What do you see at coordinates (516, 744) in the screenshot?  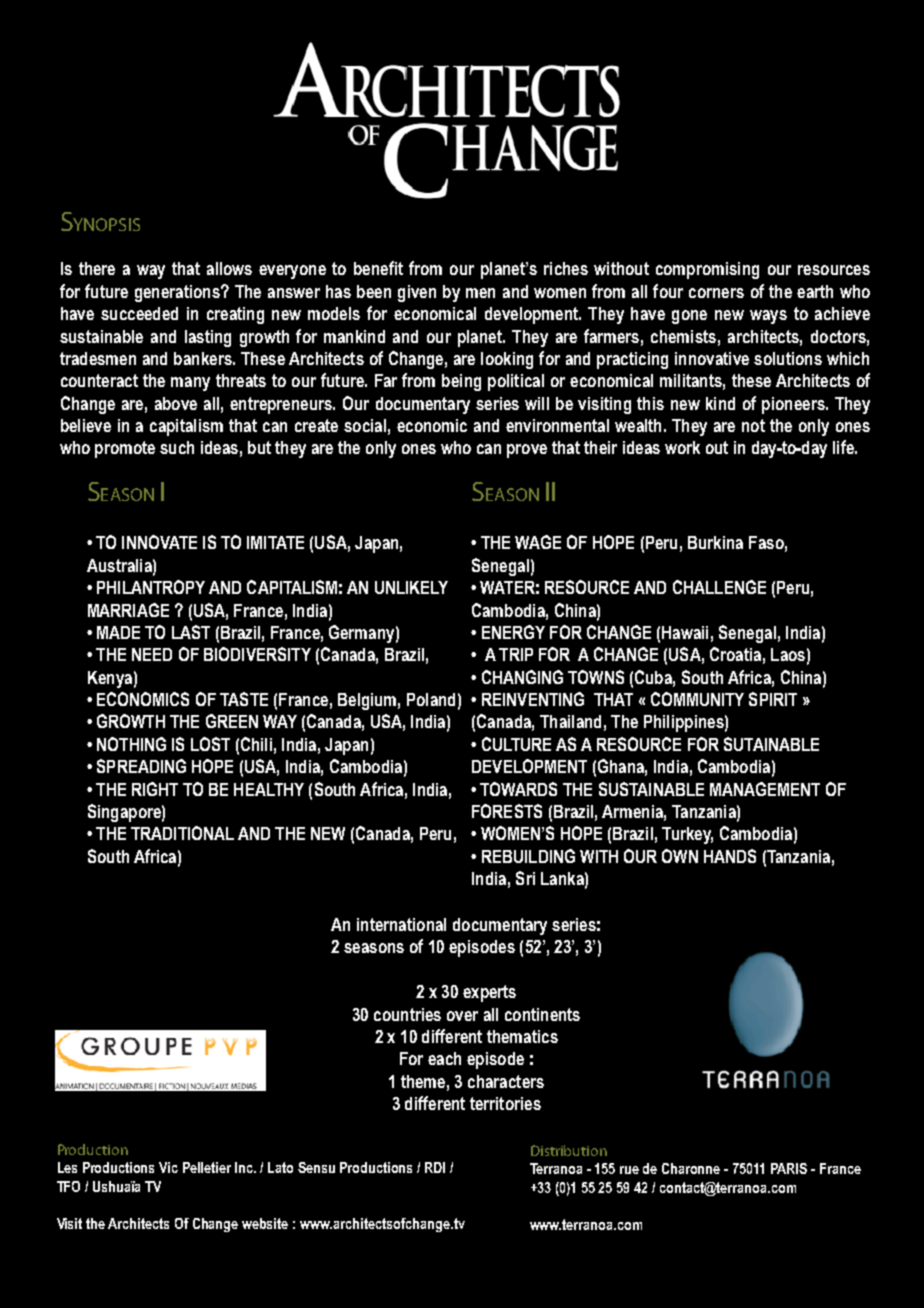 I see `CULTURE` at bounding box center [516, 744].
